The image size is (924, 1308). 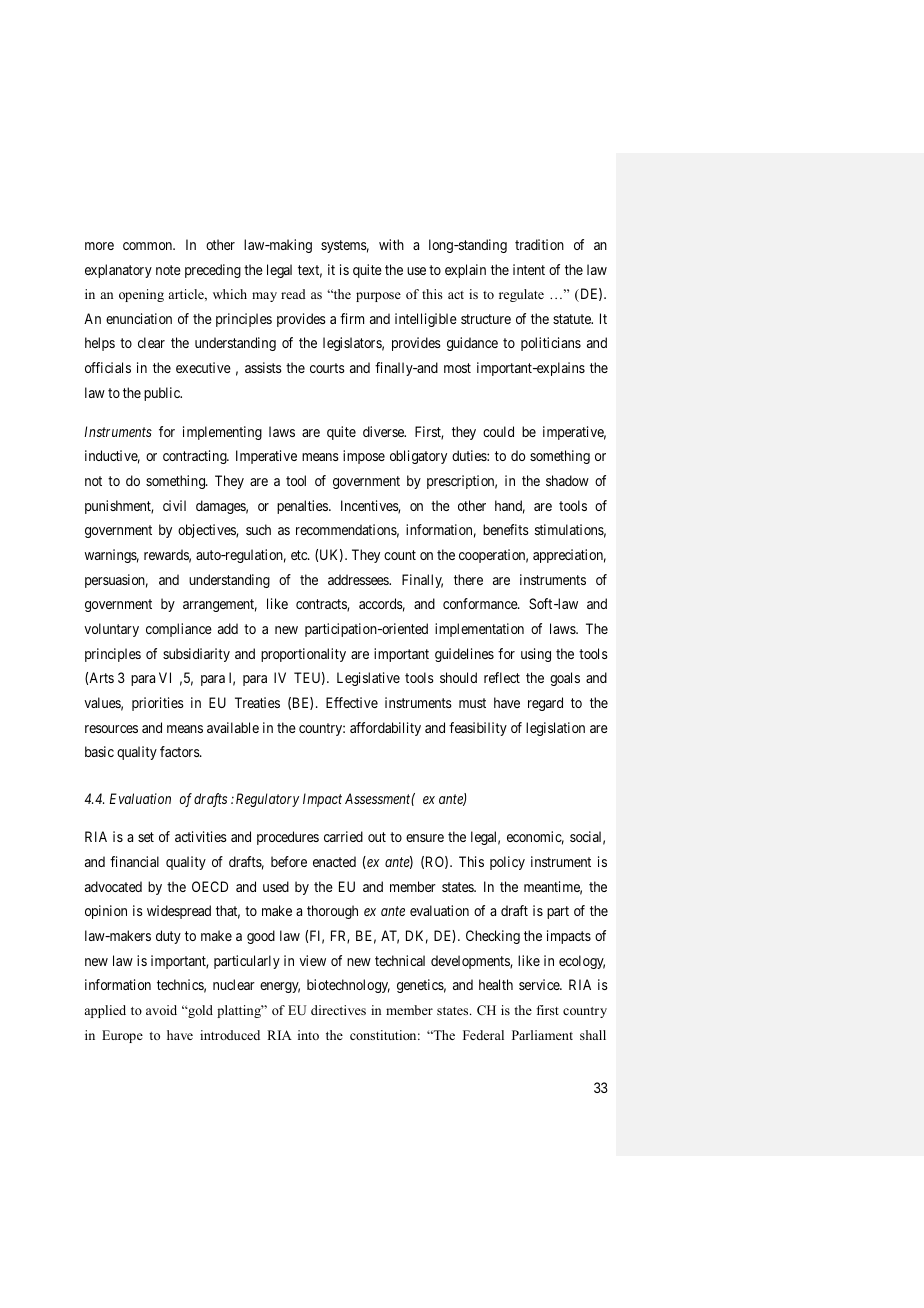 What do you see at coordinates (303, 655) in the document?
I see `proportionality` at bounding box center [303, 655].
